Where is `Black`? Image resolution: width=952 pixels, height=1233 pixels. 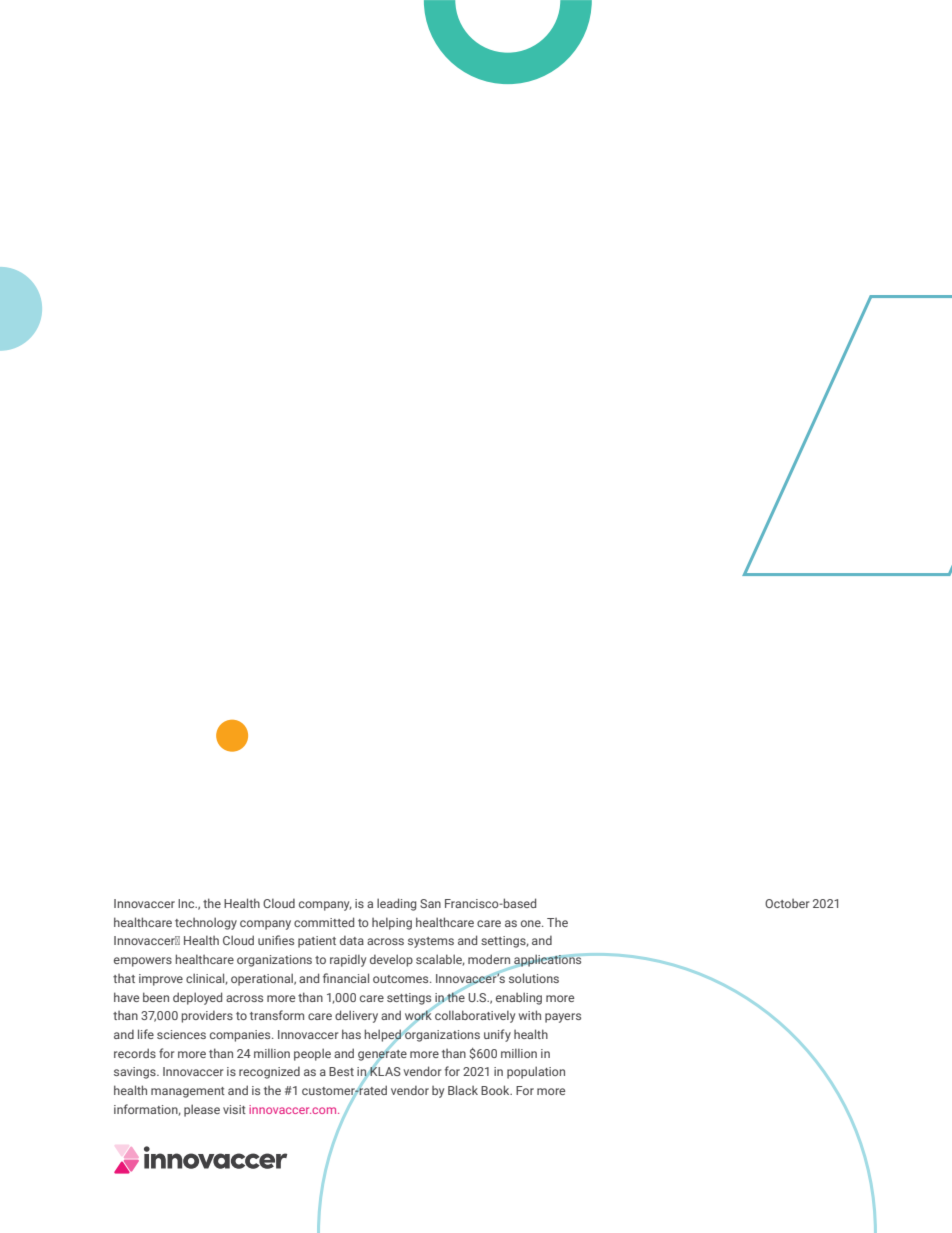
Black is located at coordinates (463, 1090).
